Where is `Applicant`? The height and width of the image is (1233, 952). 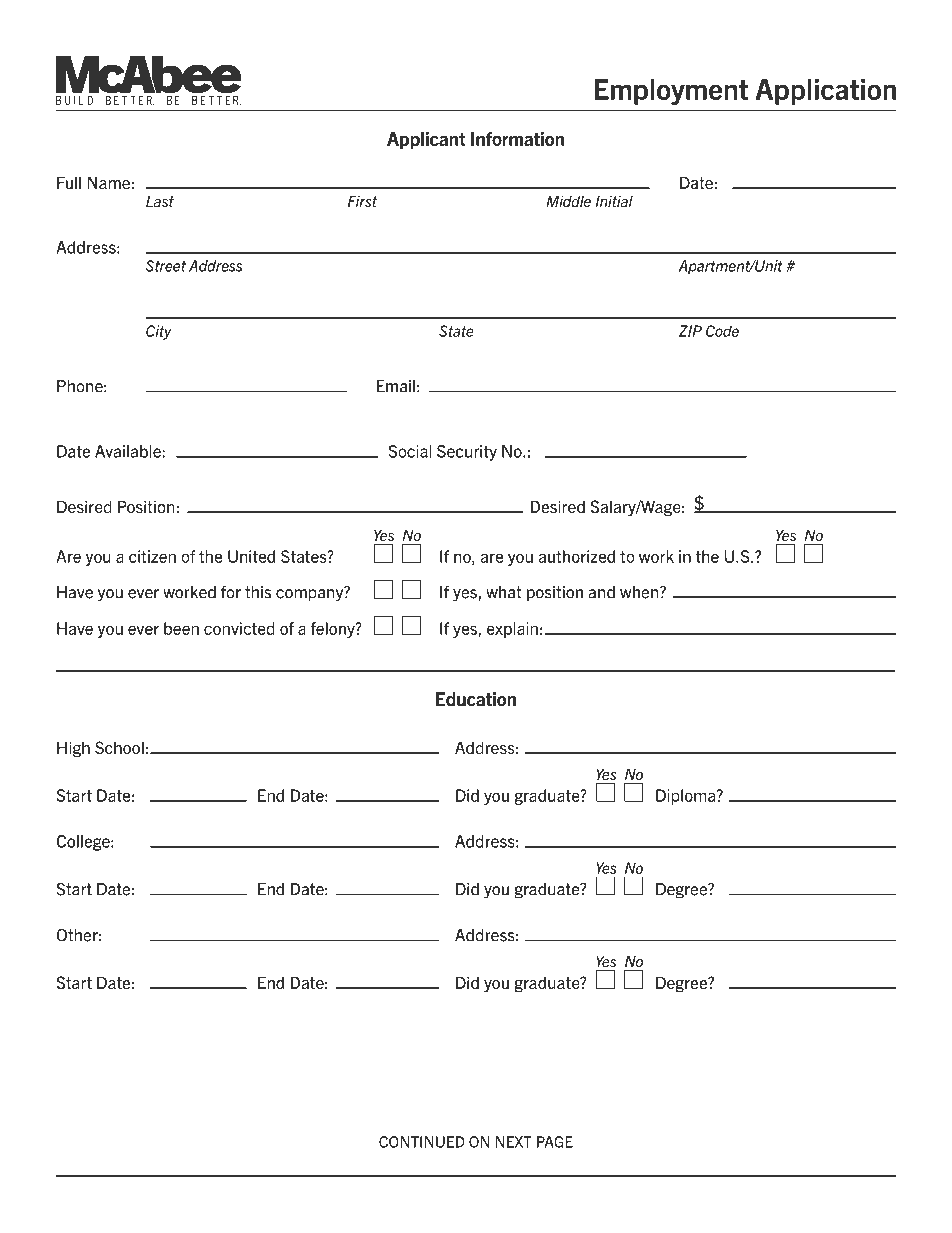 Applicant is located at coordinates (426, 140).
